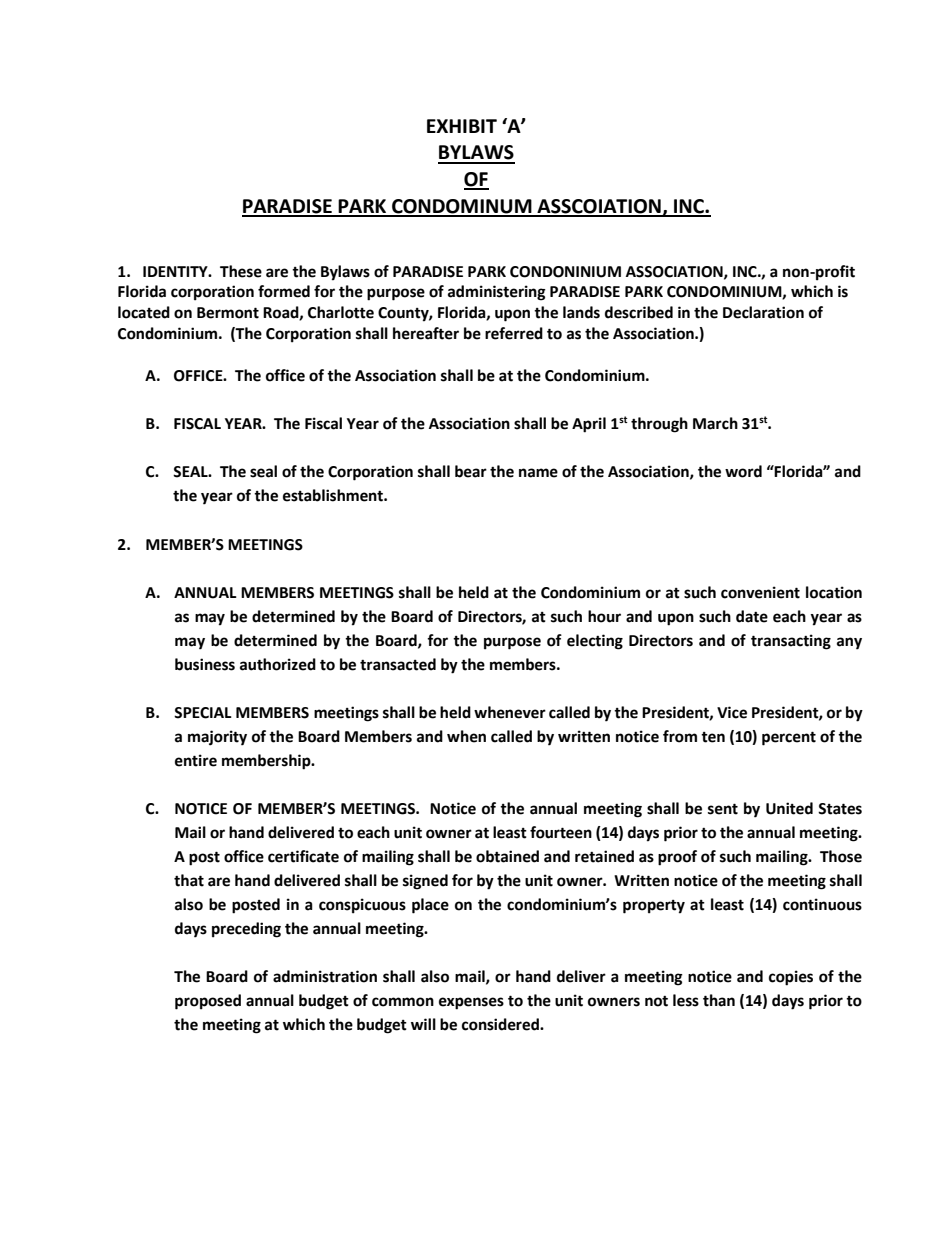 The image size is (952, 1233). I want to click on described, so click(639, 312).
